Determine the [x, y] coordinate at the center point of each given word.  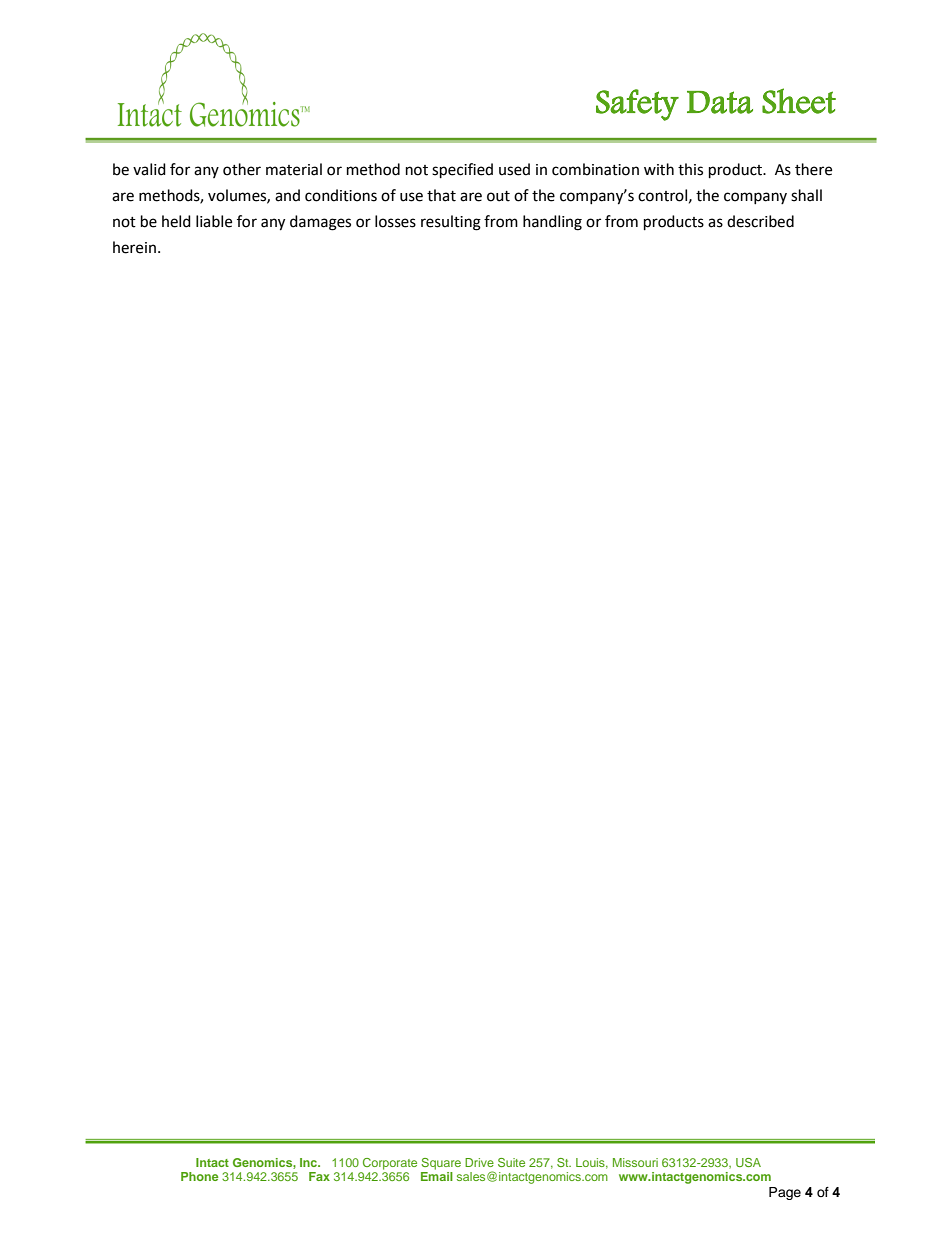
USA [748, 1162]
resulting [451, 223]
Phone [200, 1176]
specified [462, 171]
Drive [479, 1162]
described [760, 221]
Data [720, 102]
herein [134, 247]
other [242, 169]
